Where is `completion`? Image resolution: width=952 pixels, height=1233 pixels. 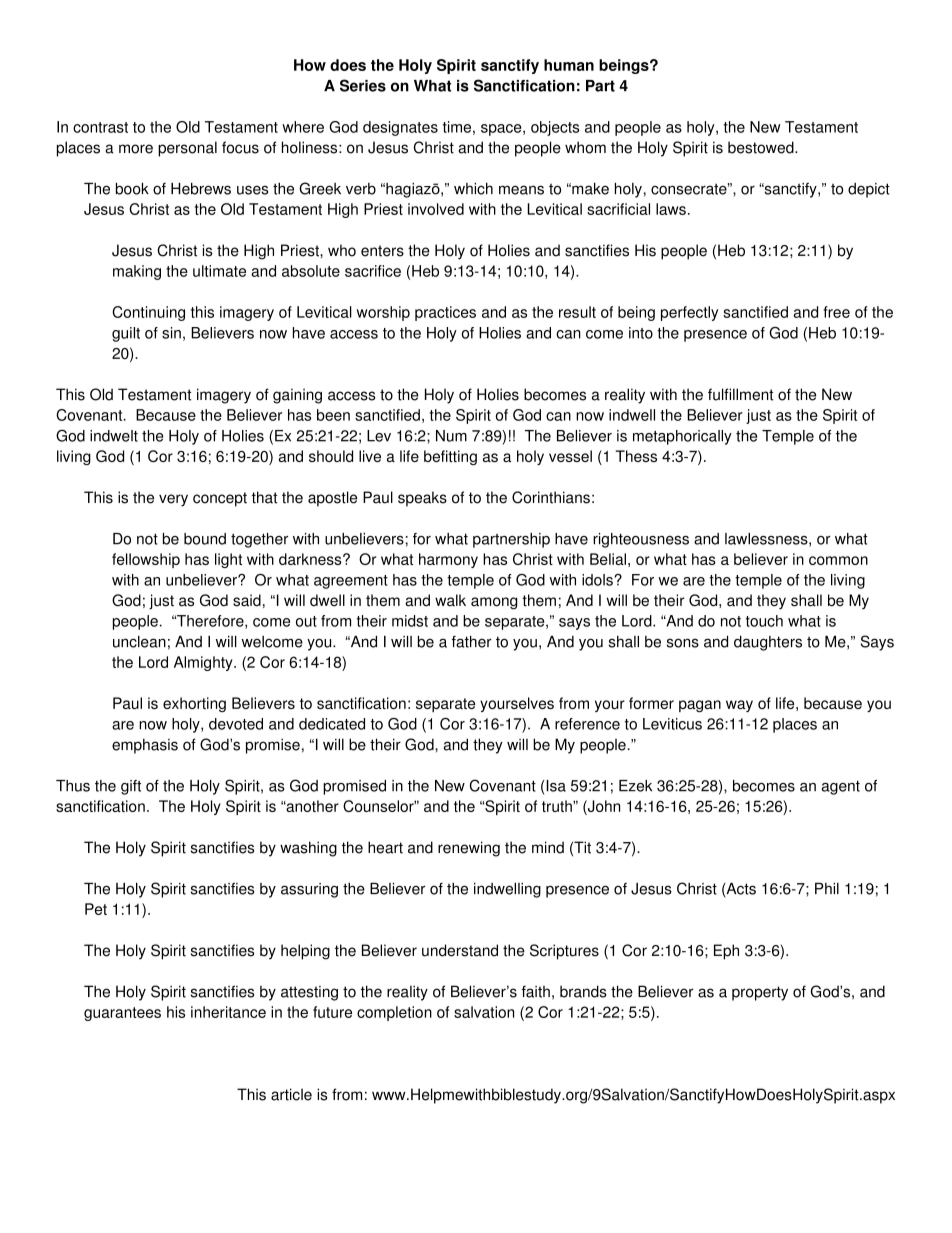 completion is located at coordinates (394, 1013).
